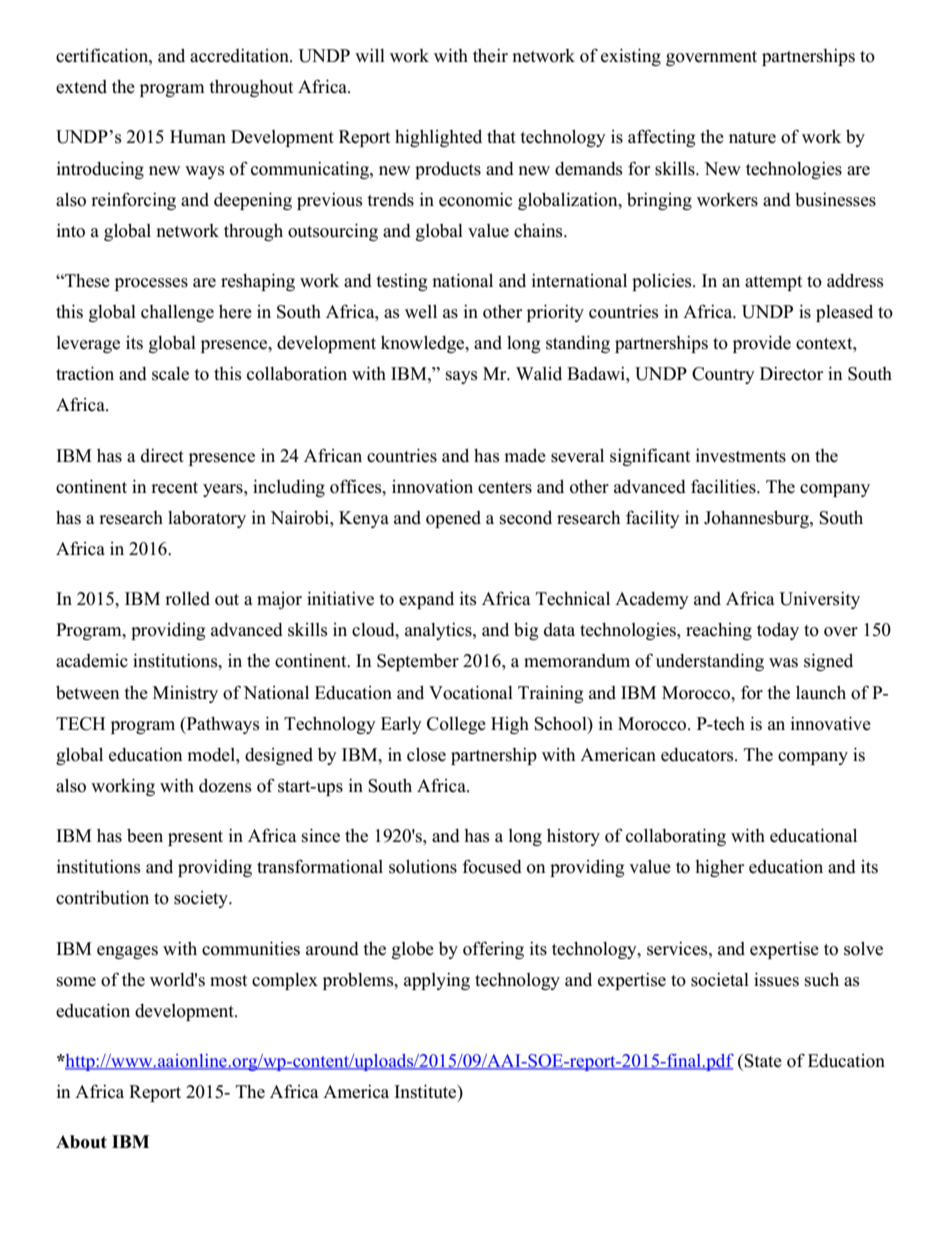  Describe the element at coordinates (741, 455) in the screenshot. I see `investments` at that location.
